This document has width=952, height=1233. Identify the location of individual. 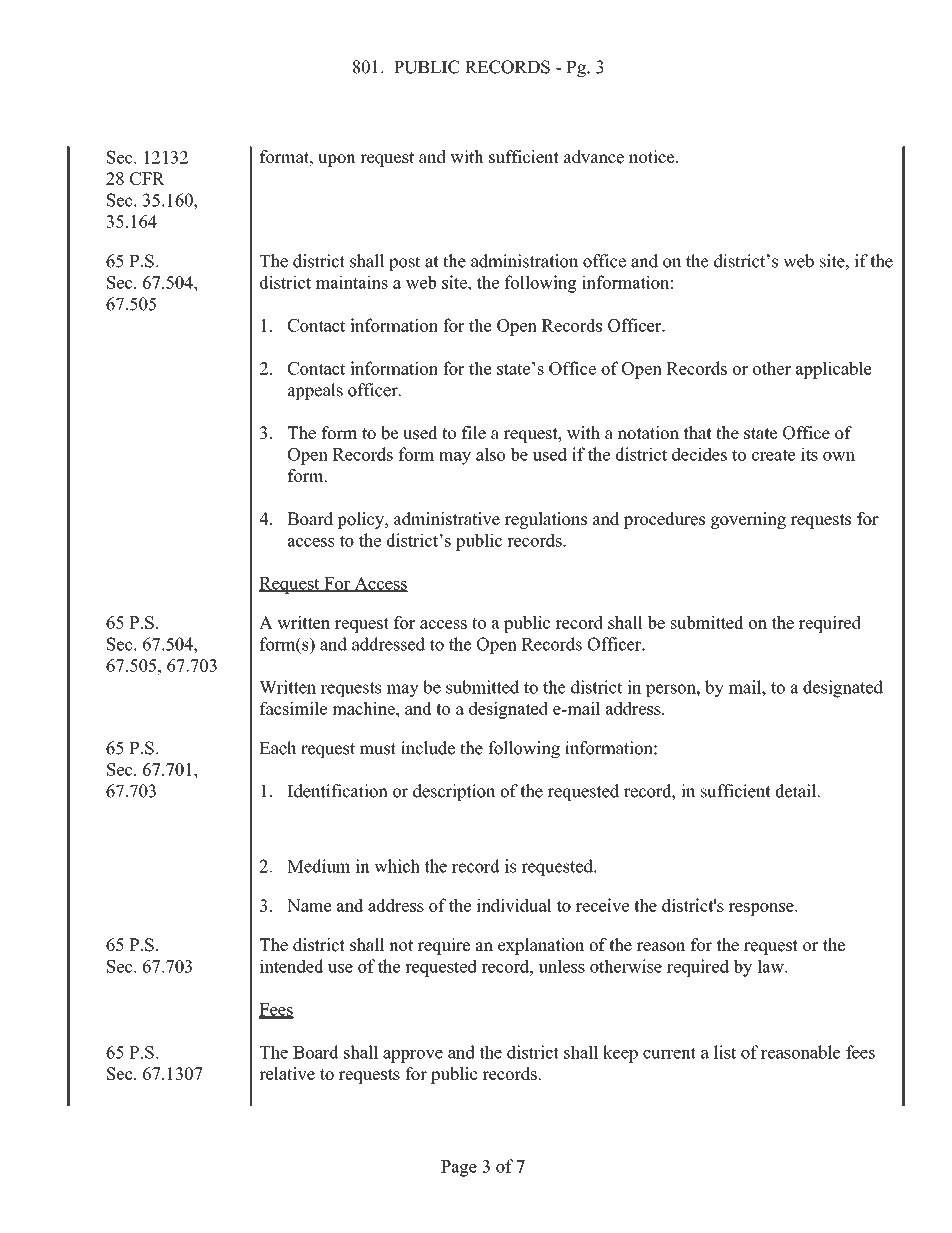
(514, 905).
